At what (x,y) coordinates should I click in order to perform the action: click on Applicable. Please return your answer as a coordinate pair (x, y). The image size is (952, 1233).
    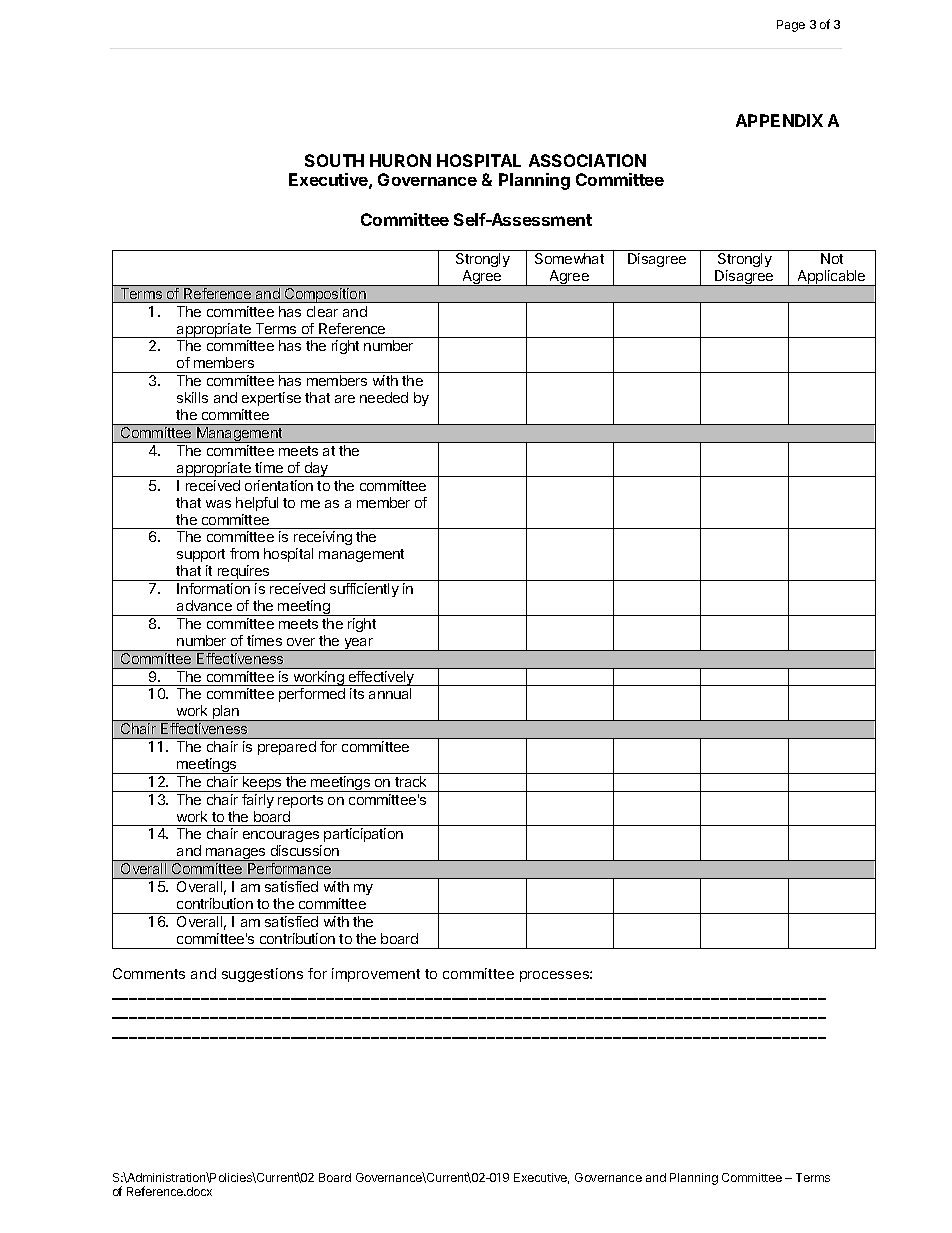
    Looking at the image, I should click on (832, 278).
